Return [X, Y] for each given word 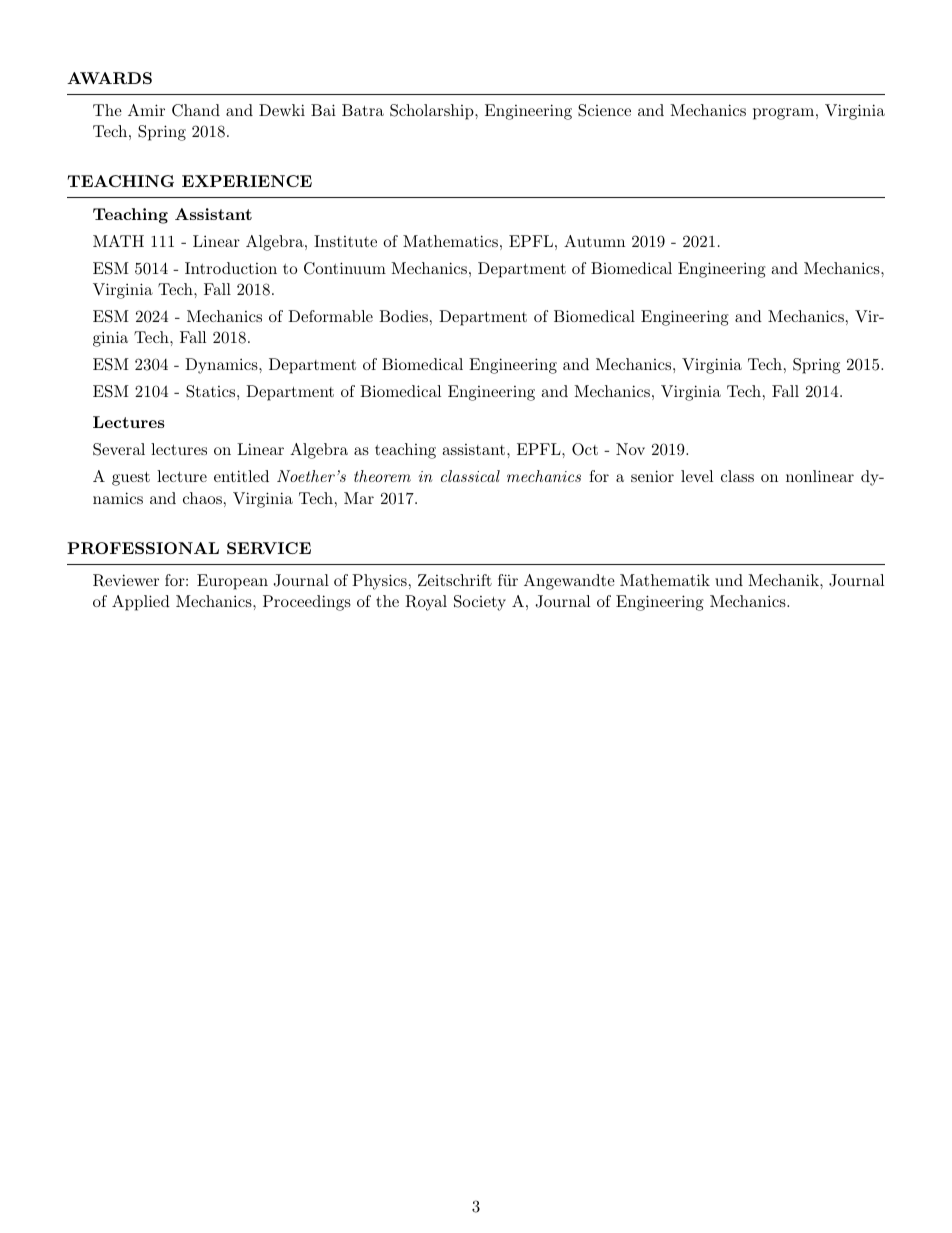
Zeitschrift [455, 580]
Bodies [403, 316]
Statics [212, 391]
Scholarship [433, 112]
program [783, 114]
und [729, 580]
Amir [146, 110]
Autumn [594, 241]
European [232, 582]
